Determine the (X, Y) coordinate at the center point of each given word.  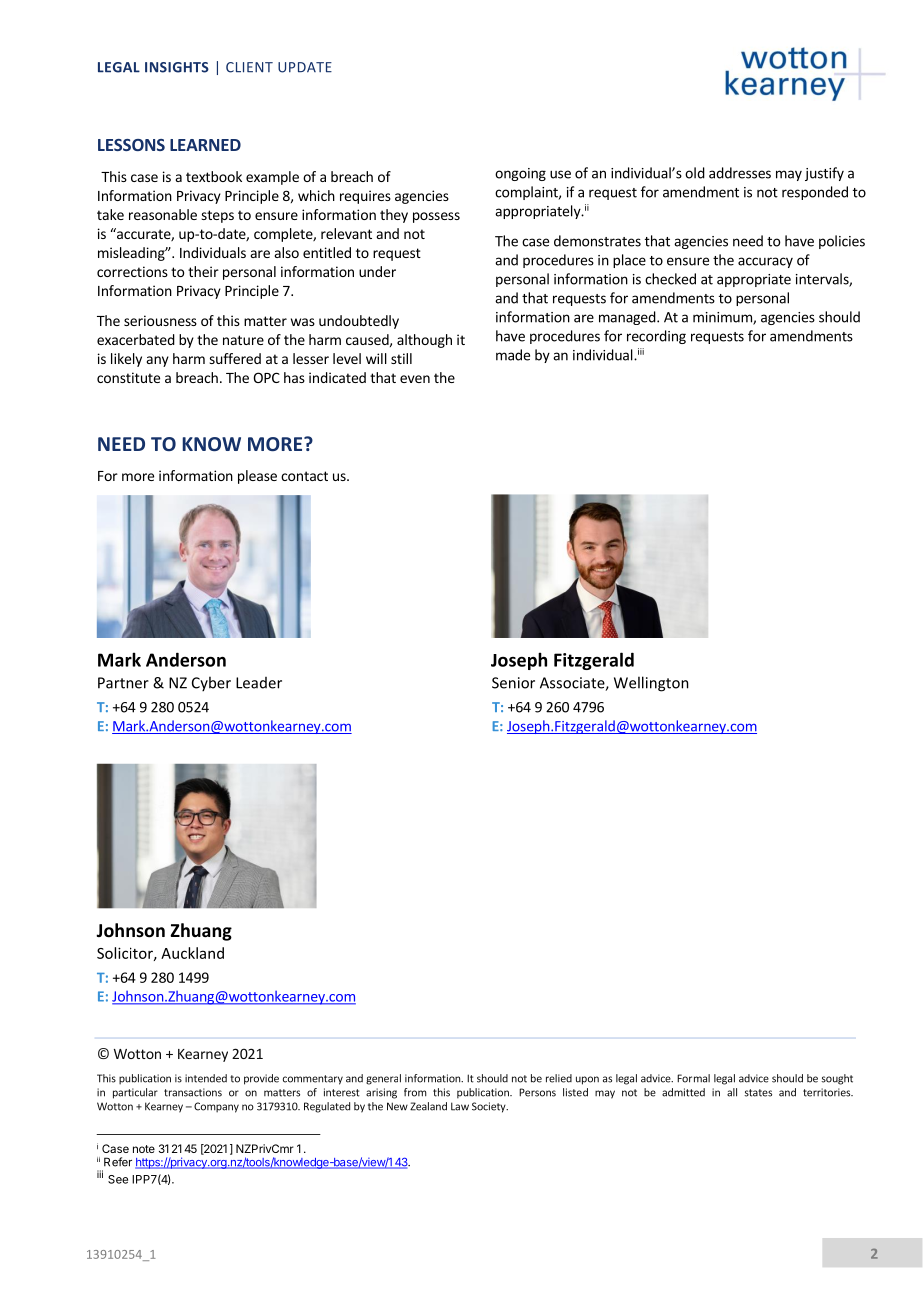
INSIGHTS (177, 67)
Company (216, 1107)
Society (490, 1107)
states (758, 1093)
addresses (740, 173)
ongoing (520, 174)
